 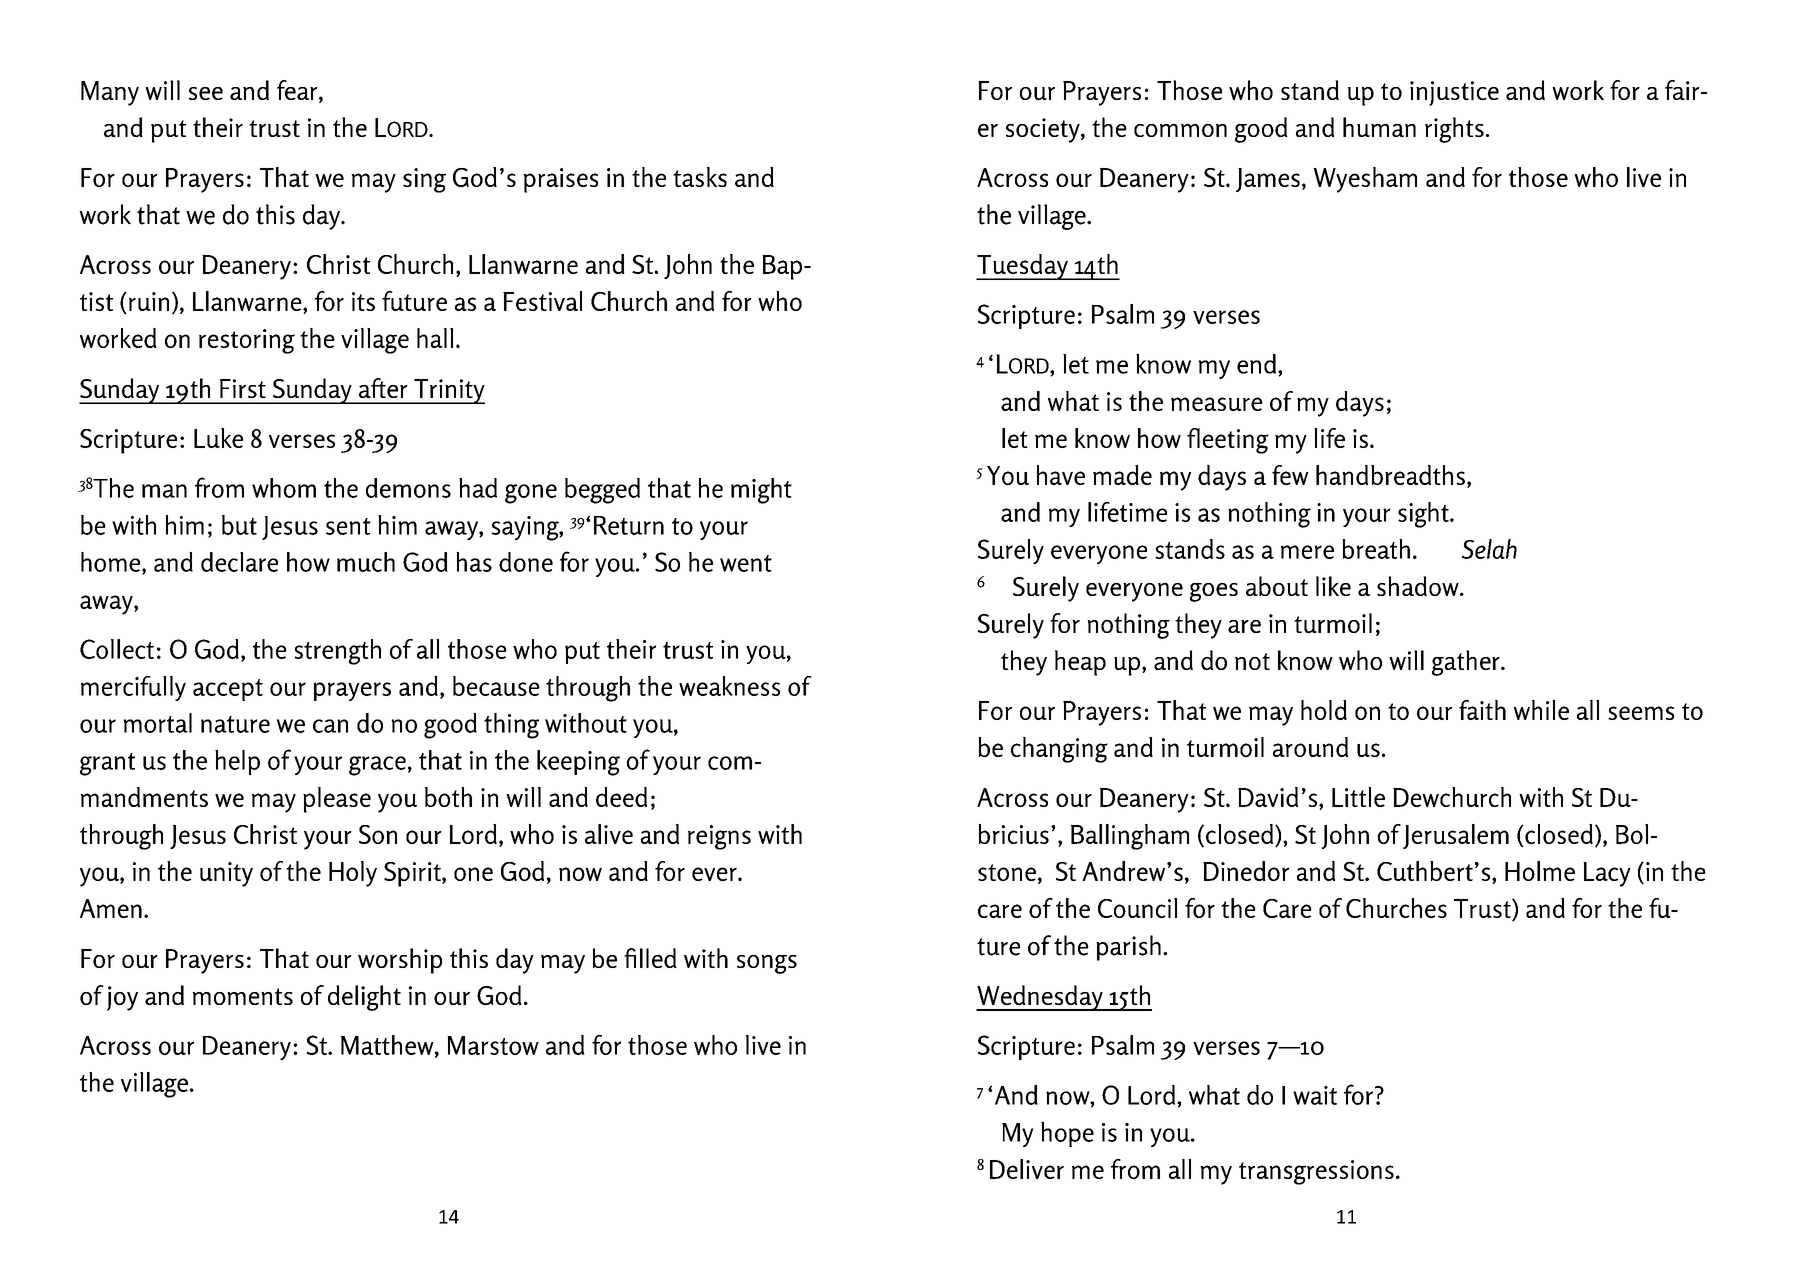 What do you see at coordinates (110, 93) in the screenshot?
I see `Many` at bounding box center [110, 93].
